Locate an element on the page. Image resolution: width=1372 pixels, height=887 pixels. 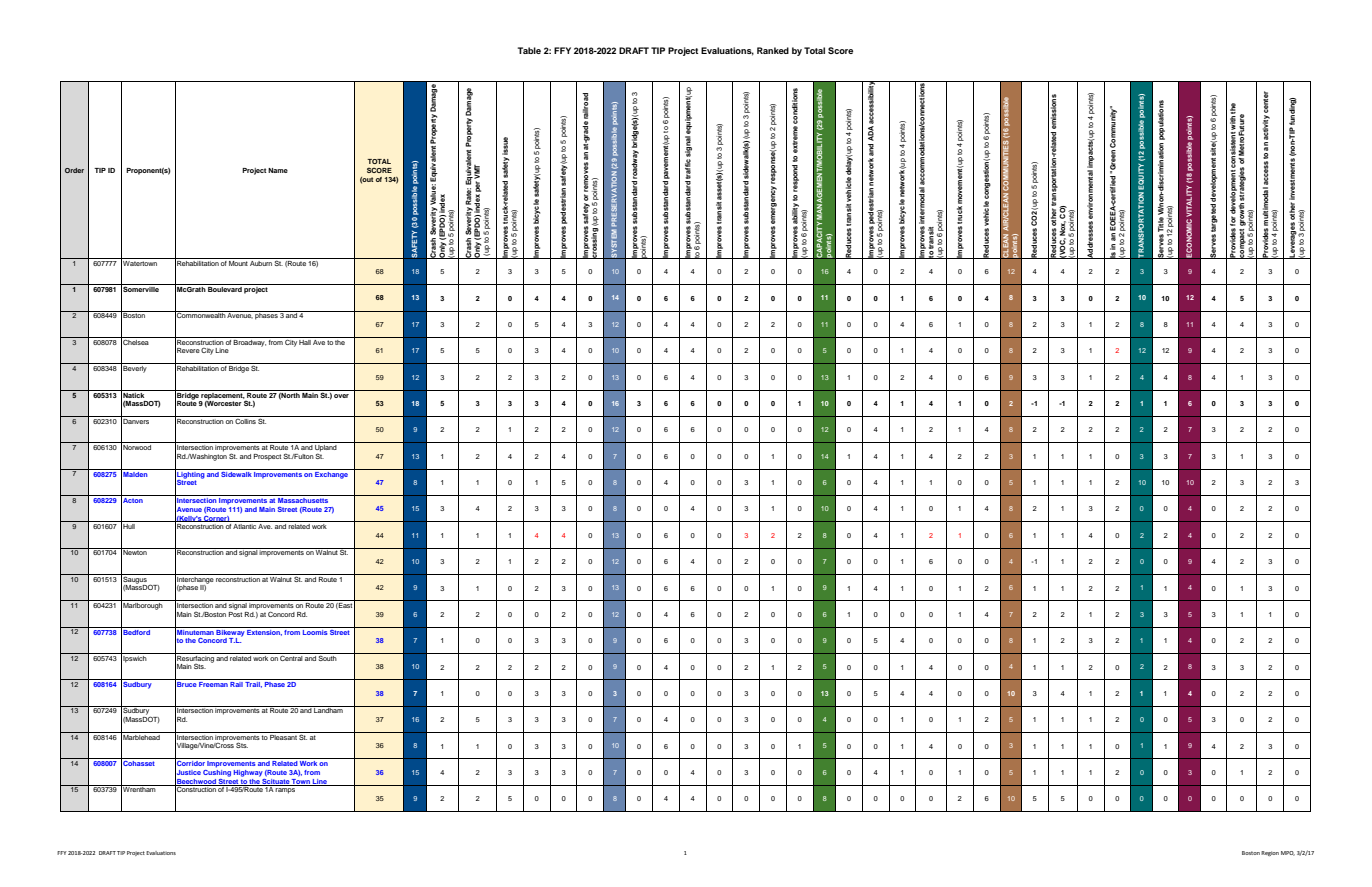
Upland is located at coordinates (326, 448).
